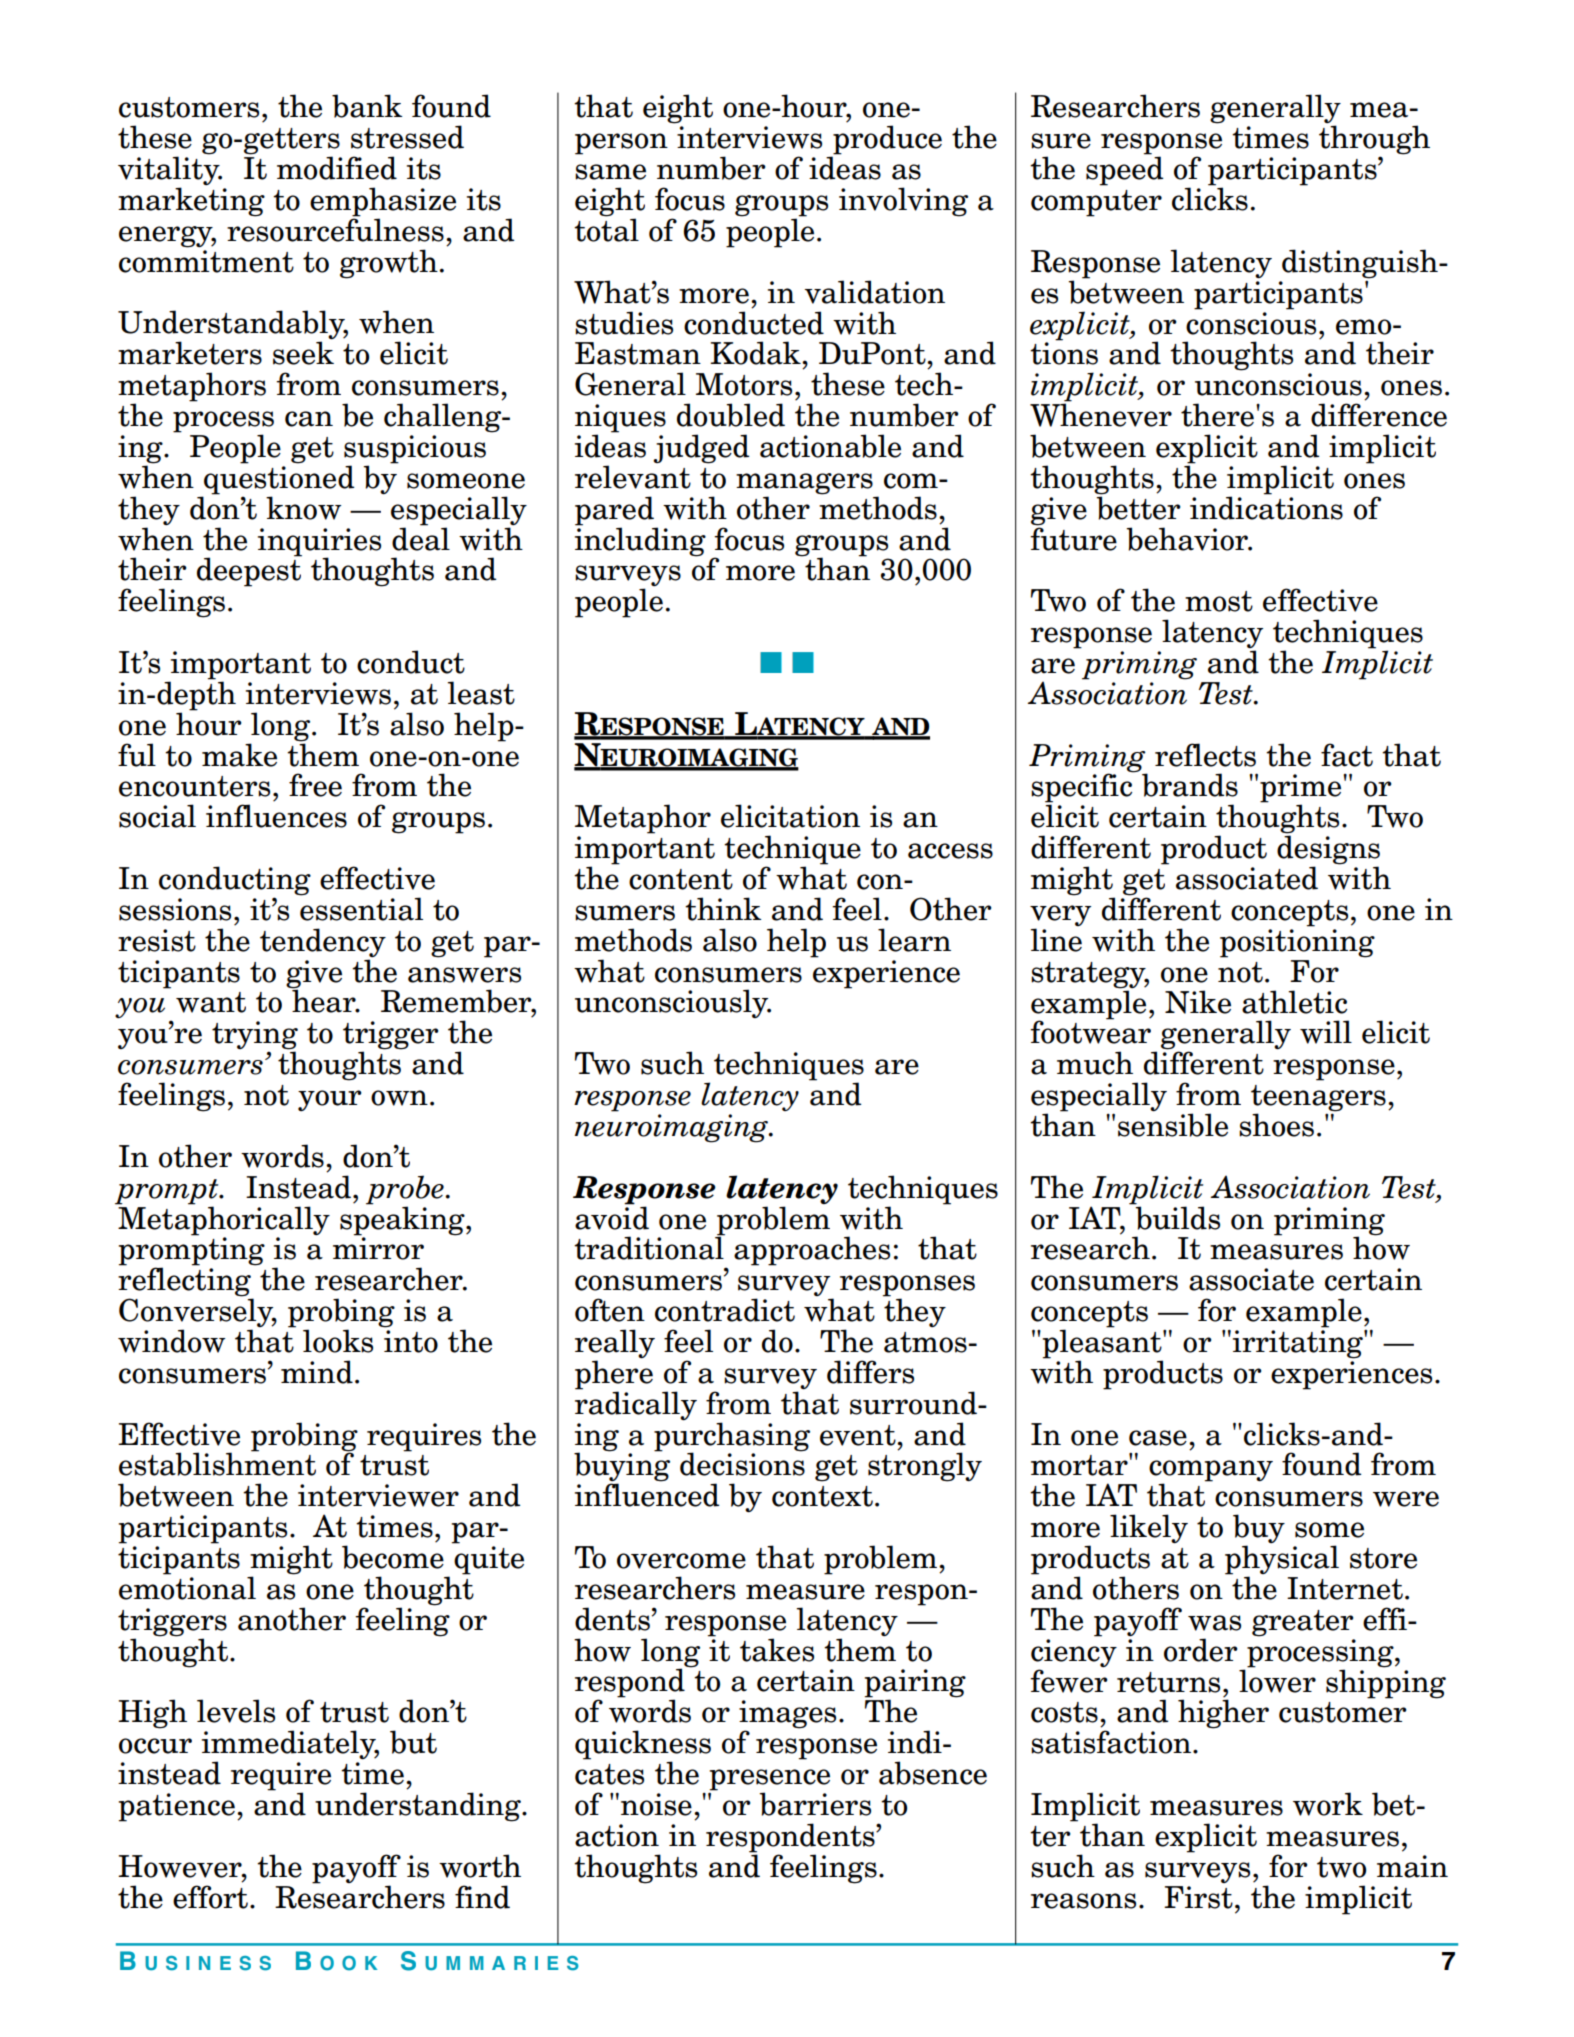  Describe the element at coordinates (1158, 1438) in the screenshot. I see `case` at that location.
